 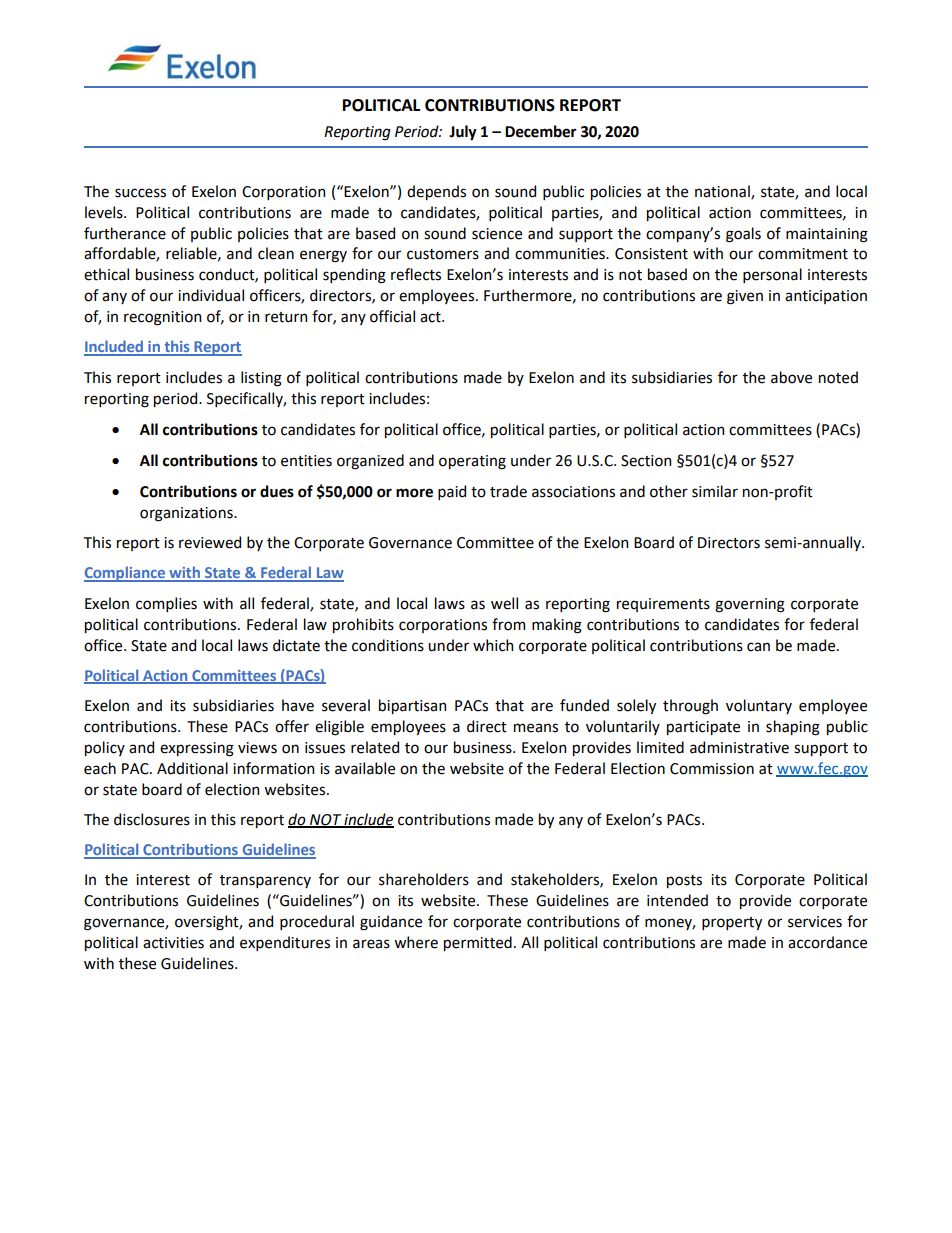 I want to click on means, so click(x=536, y=728).
